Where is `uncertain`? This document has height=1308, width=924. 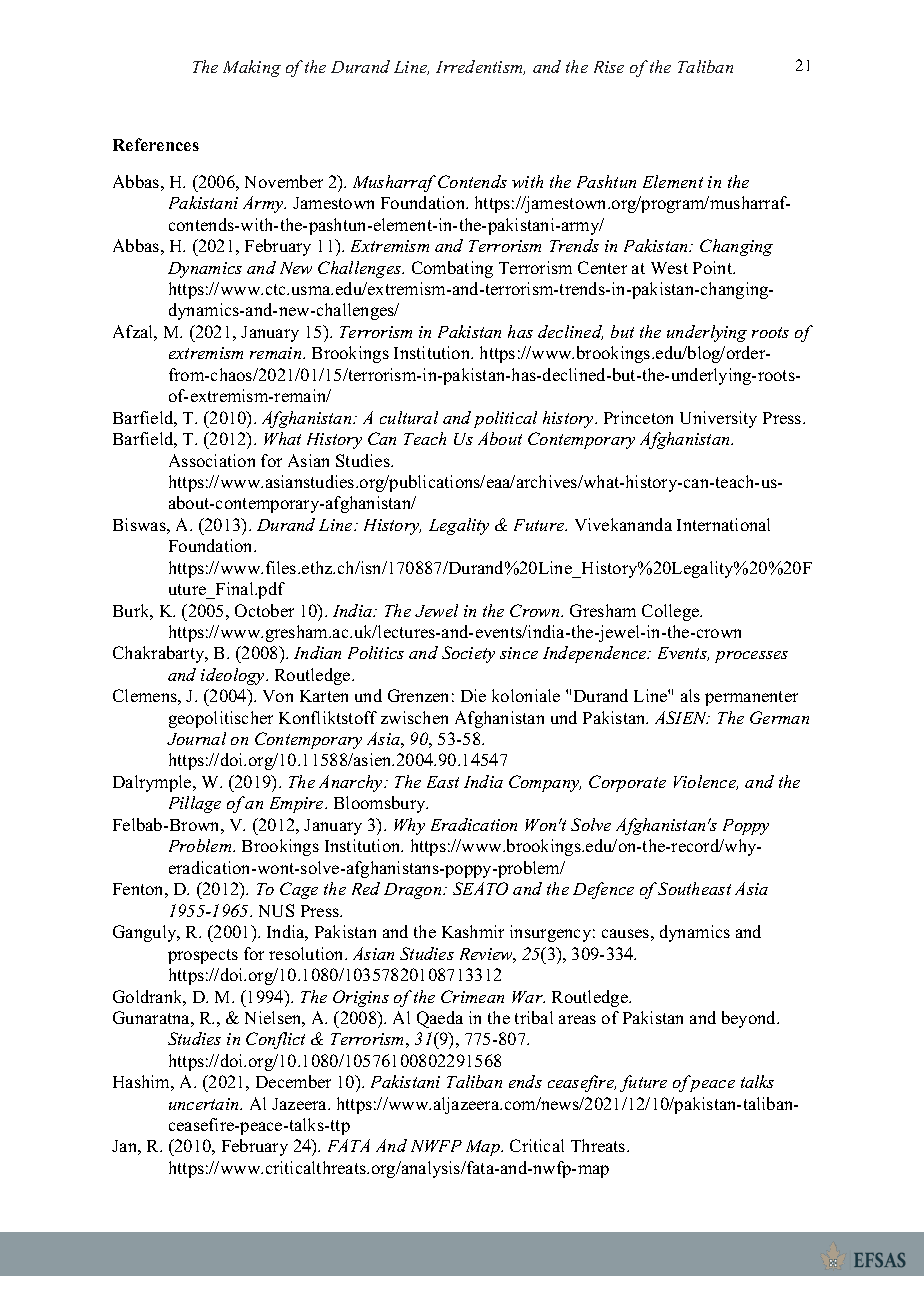 uncertain is located at coordinates (205, 1104).
